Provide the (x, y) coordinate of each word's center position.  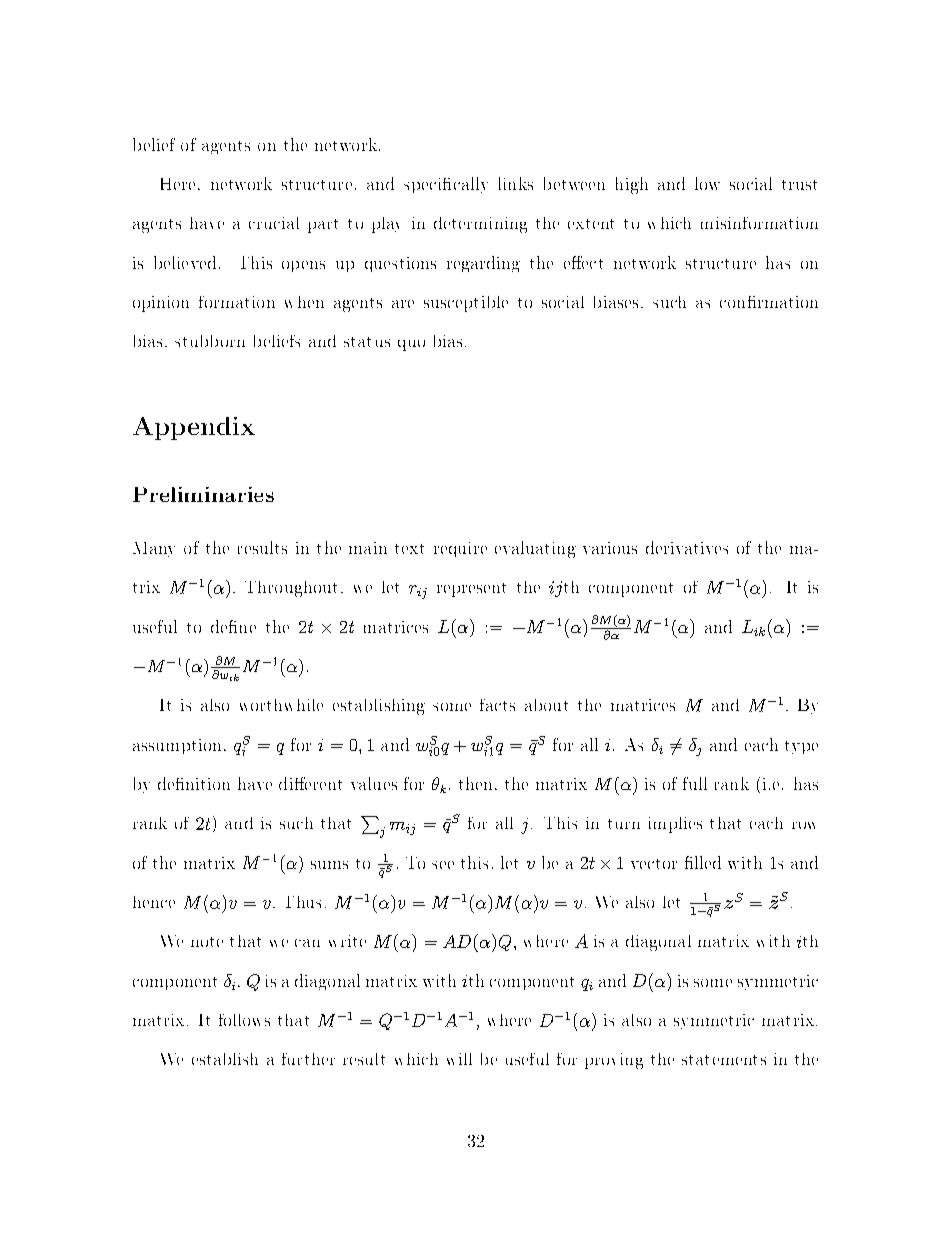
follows (244, 1020)
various (610, 548)
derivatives (687, 547)
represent (471, 590)
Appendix (194, 428)
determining (480, 225)
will (459, 1059)
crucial (274, 223)
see (443, 865)
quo (411, 345)
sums (329, 865)
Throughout (291, 589)
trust (799, 185)
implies (675, 825)
